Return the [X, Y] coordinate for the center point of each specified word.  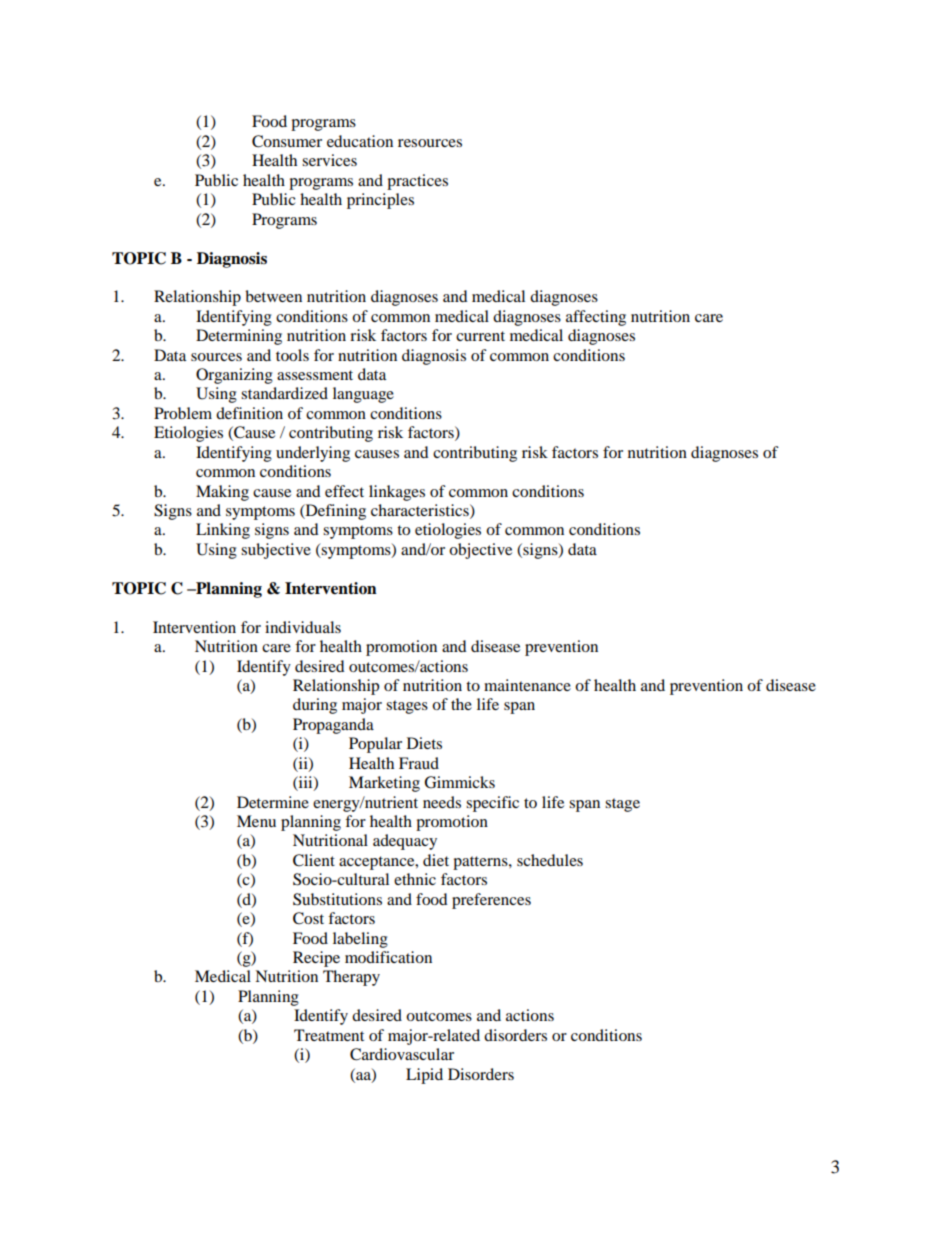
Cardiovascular [402, 1054]
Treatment [329, 1035]
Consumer [287, 141]
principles [380, 201]
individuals [303, 627]
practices [417, 182]
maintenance [527, 685]
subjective [276, 551]
